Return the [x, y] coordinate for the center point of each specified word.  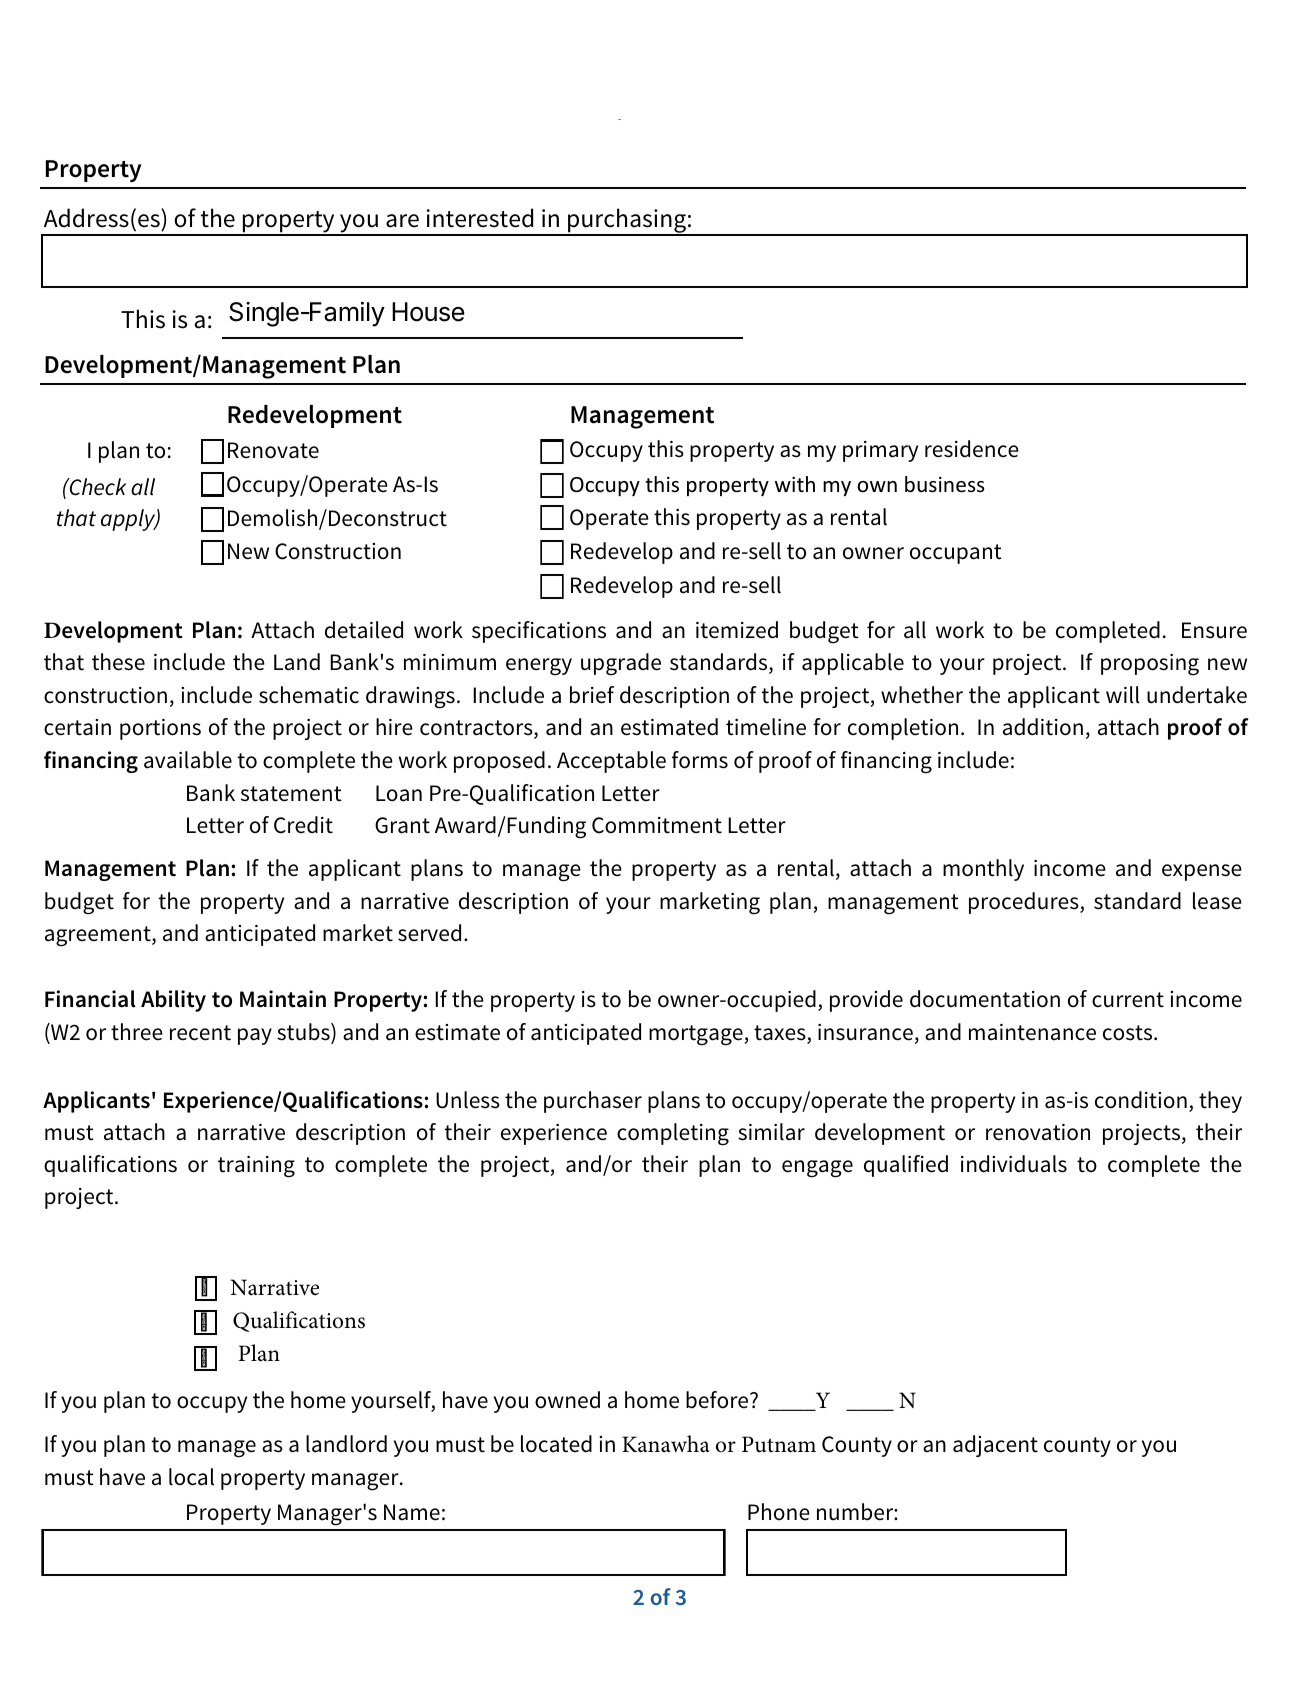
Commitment [657, 825]
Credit [303, 825]
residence [972, 449]
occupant [956, 554]
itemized [737, 630]
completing [673, 1134]
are [402, 221]
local [191, 1477]
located [556, 1444]
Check [96, 487]
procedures [1025, 903]
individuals [1014, 1164]
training [256, 1167]
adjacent [995, 1446]
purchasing [627, 222]
